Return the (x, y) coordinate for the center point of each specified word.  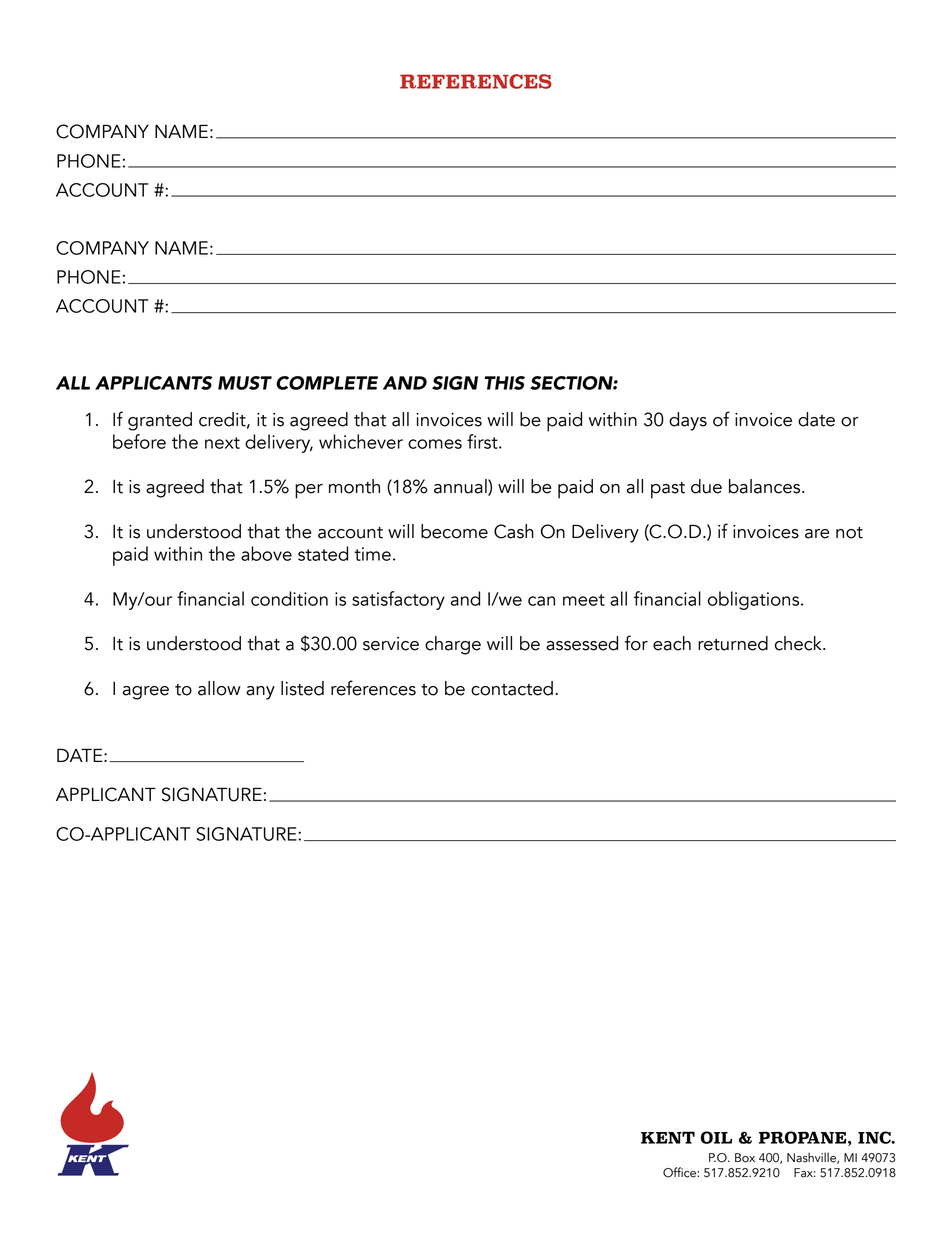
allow (219, 688)
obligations (755, 600)
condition (289, 598)
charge (453, 645)
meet (584, 600)
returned (733, 643)
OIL (716, 1137)
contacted (512, 688)
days (688, 421)
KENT (668, 1137)
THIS (504, 383)
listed (302, 688)
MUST (245, 383)
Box (745, 1158)
